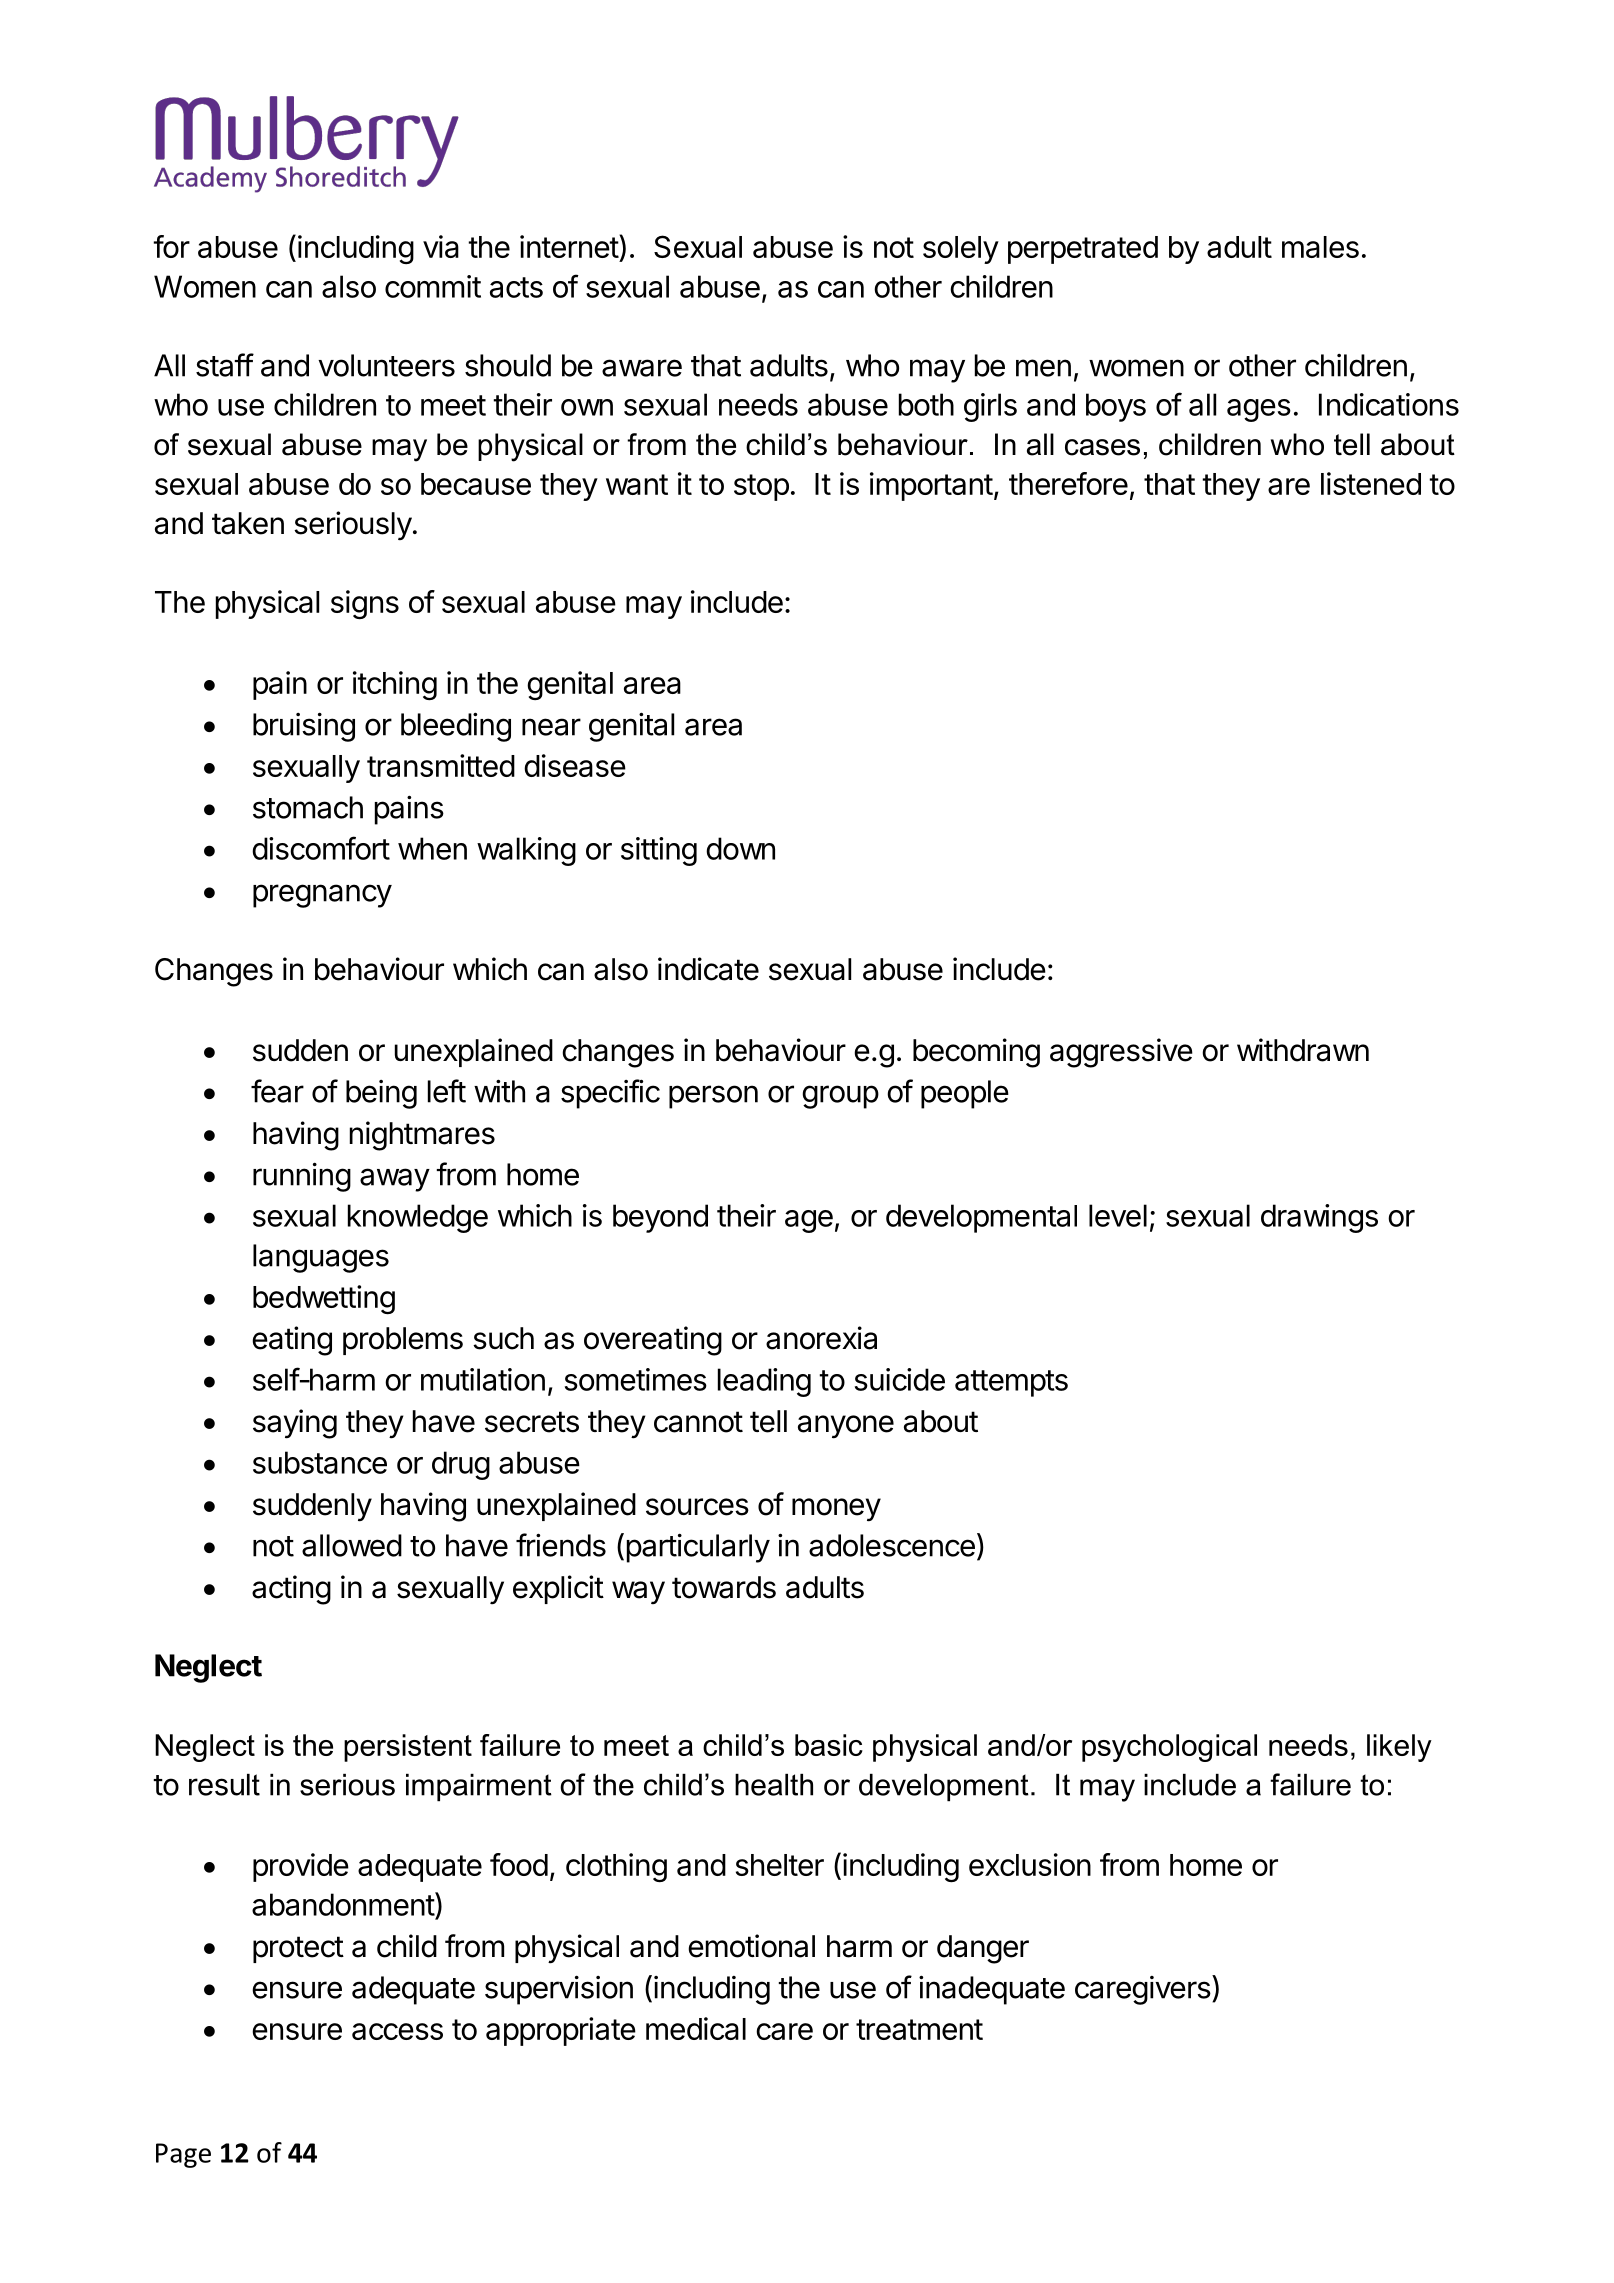 Image resolution: width=1614 pixels, height=2283 pixels. I want to click on males, so click(1320, 247).
